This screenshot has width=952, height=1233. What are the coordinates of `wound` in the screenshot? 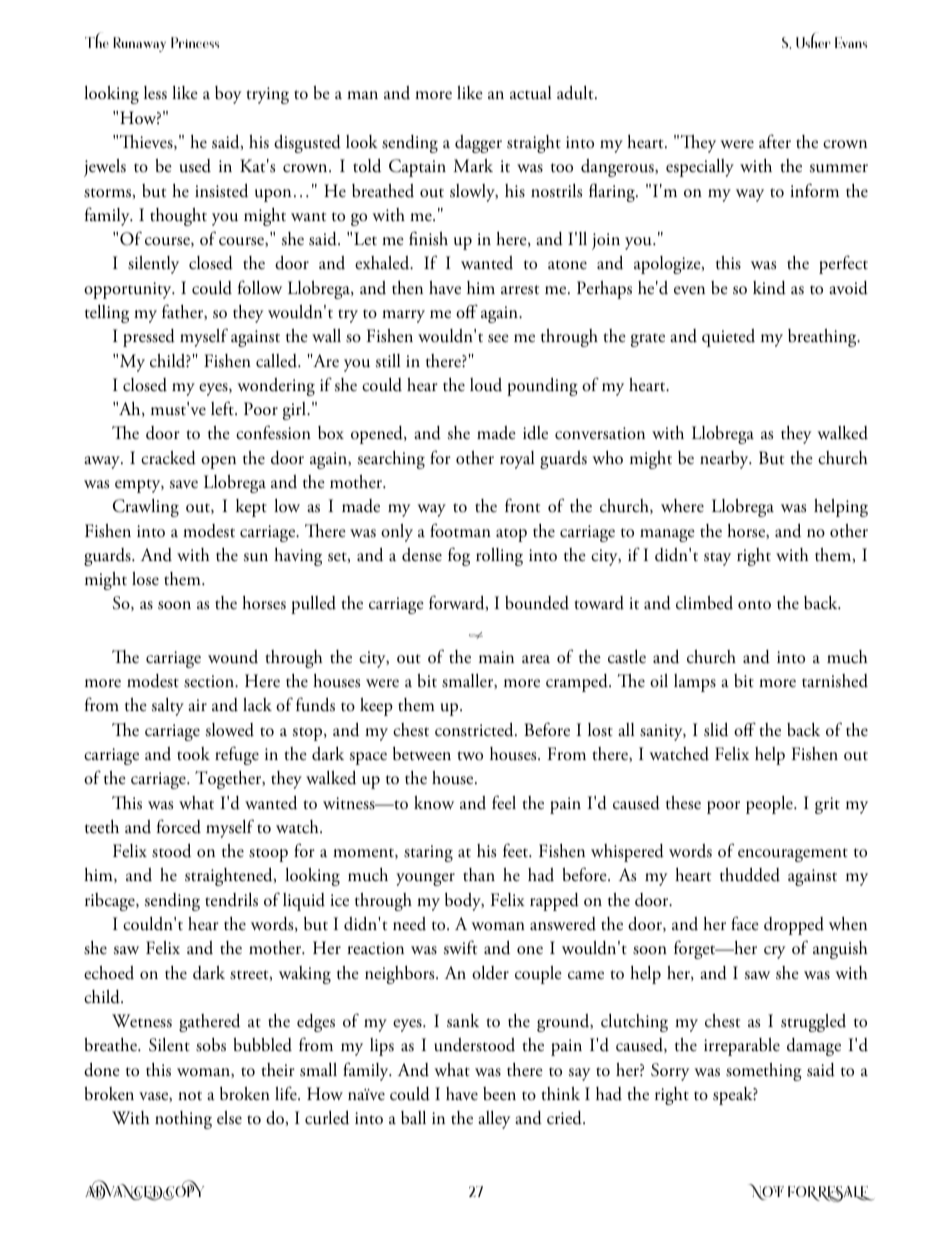 It's located at (233, 657).
